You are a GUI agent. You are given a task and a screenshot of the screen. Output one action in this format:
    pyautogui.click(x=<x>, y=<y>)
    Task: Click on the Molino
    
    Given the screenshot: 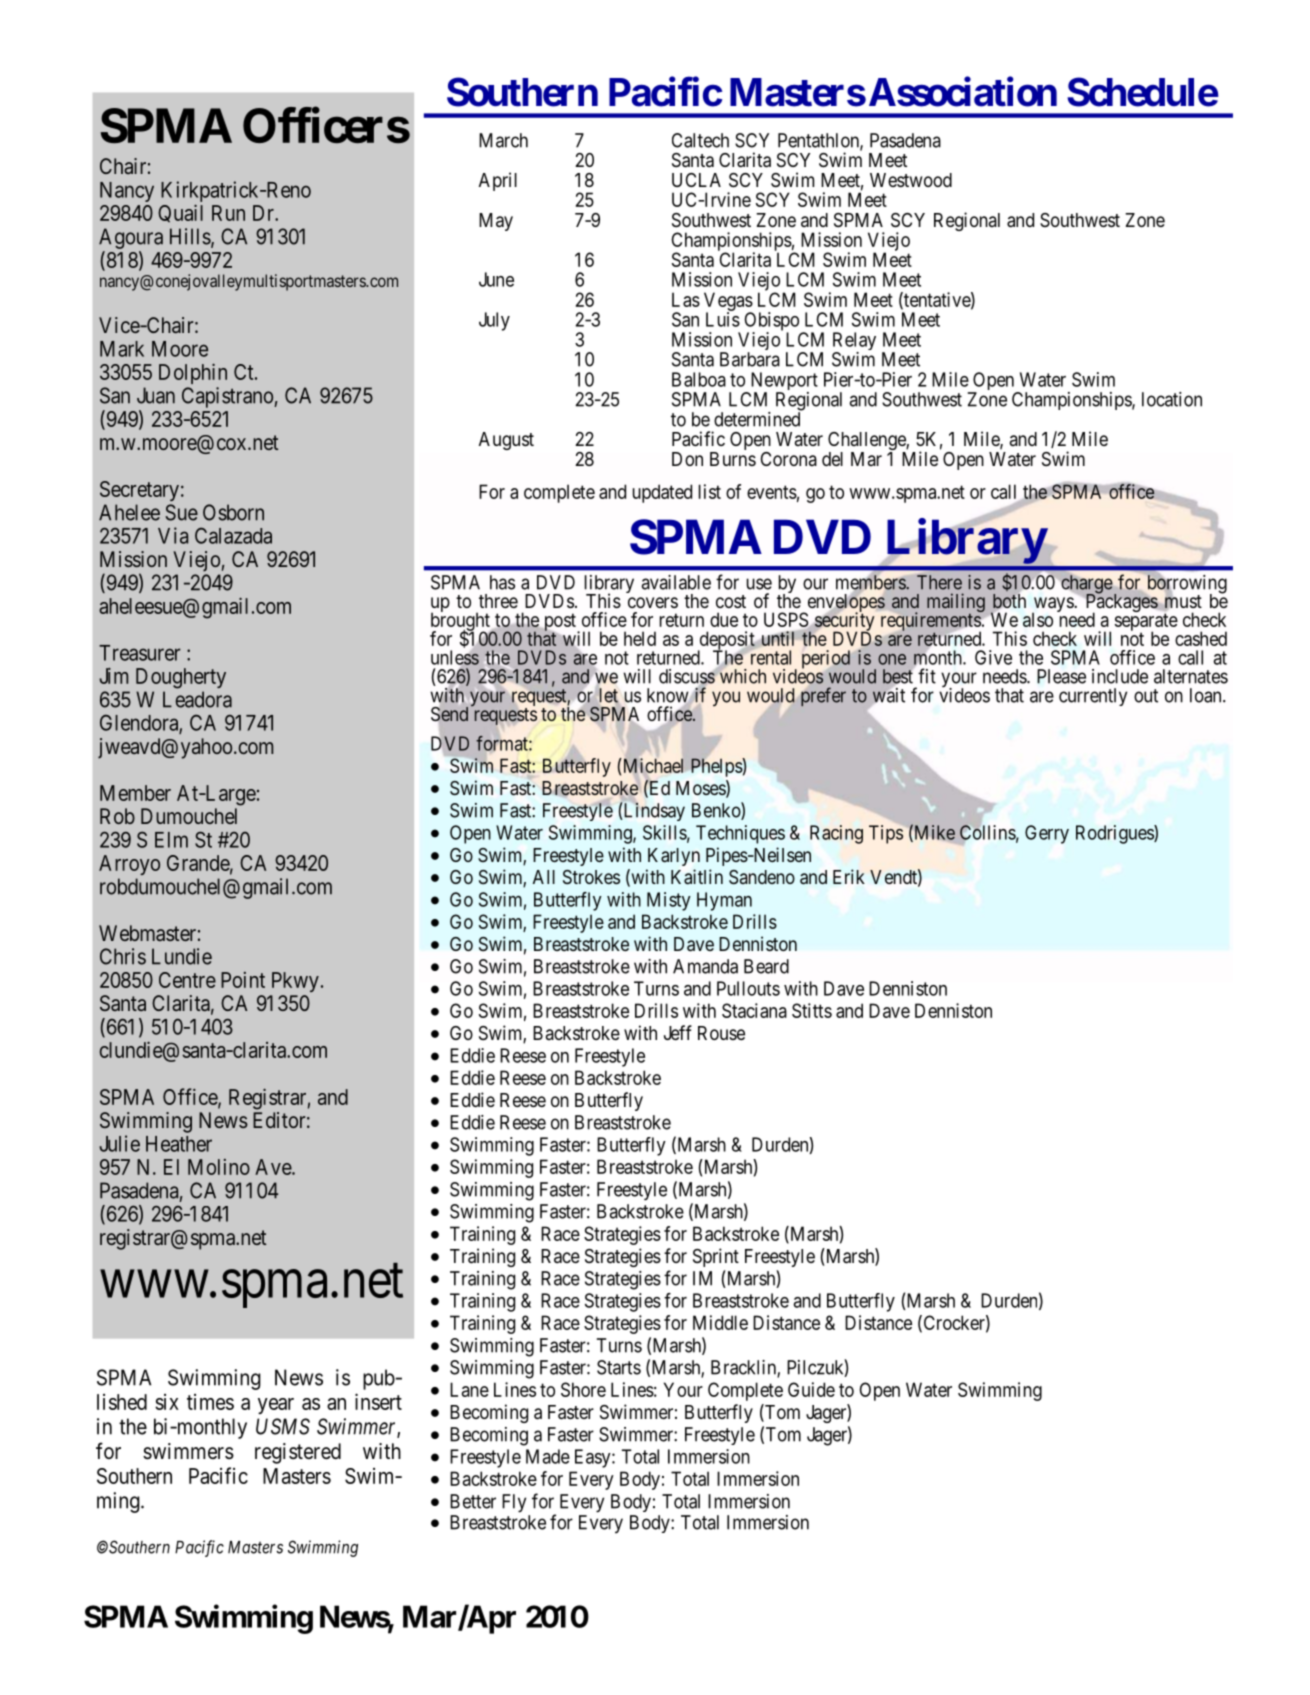 What is the action you would take?
    pyautogui.click(x=219, y=1167)
